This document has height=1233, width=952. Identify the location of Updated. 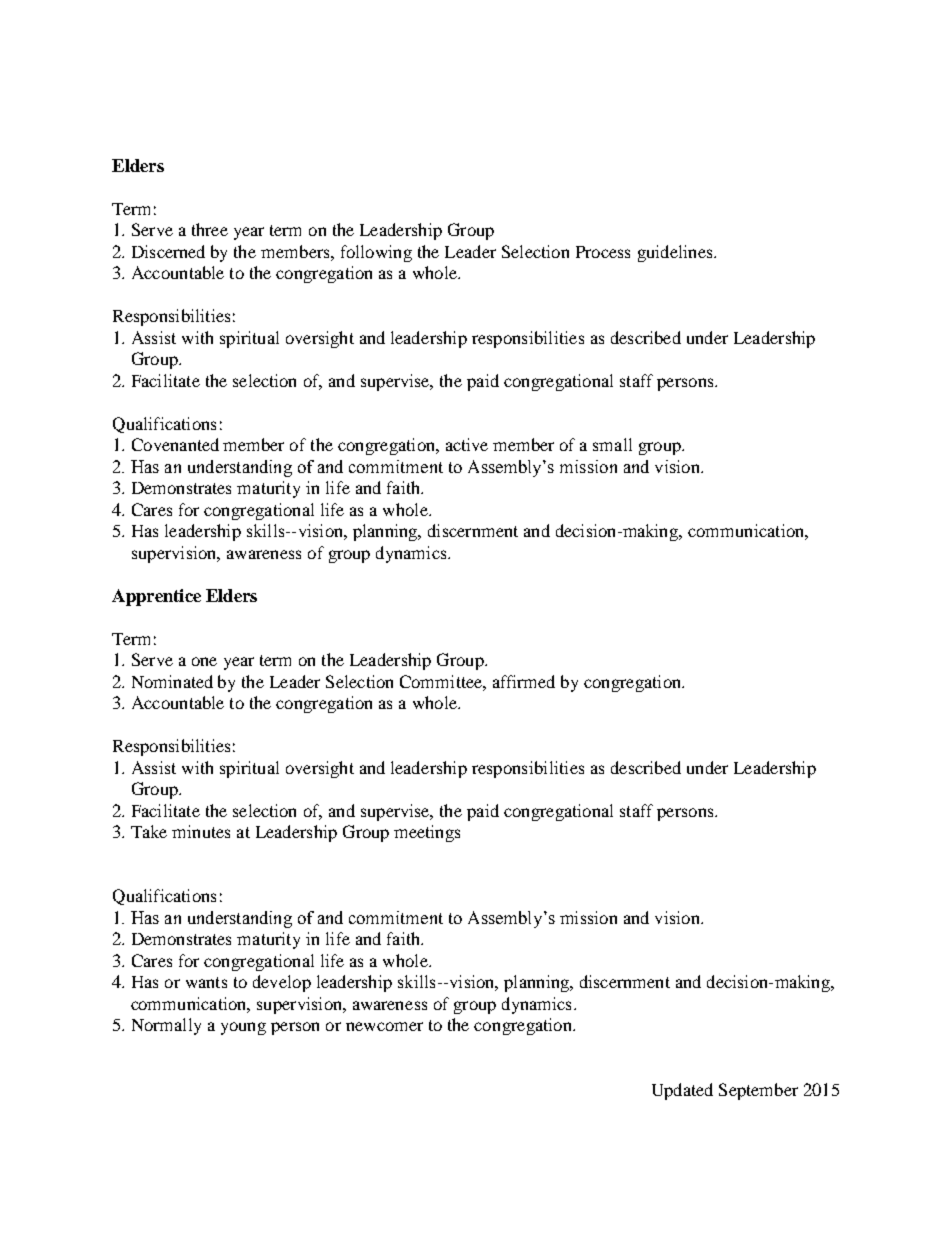
(682, 1091).
